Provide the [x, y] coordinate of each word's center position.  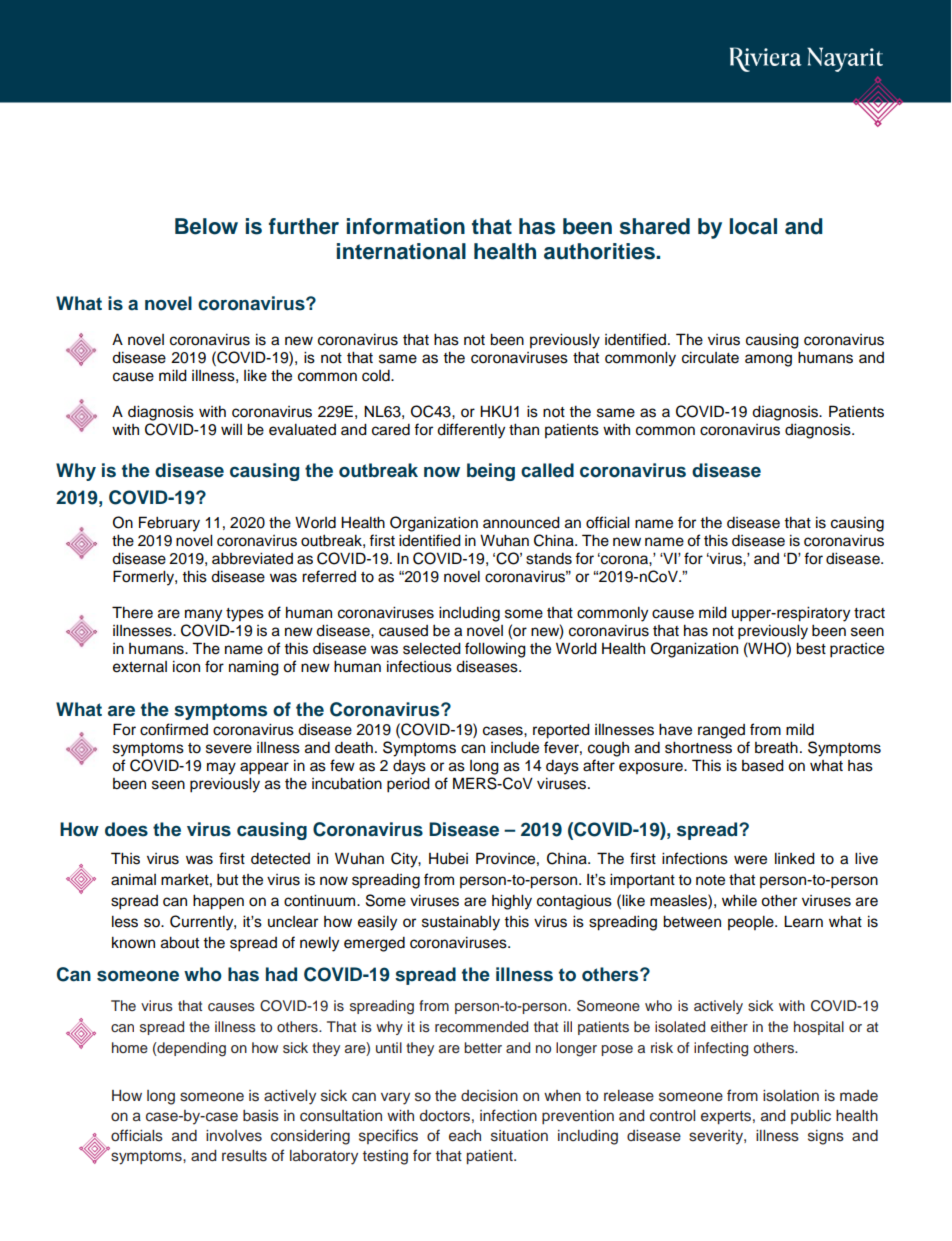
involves [234, 1136]
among [768, 360]
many [203, 615]
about [180, 943]
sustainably [461, 923]
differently [471, 431]
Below [206, 226]
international [401, 251]
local [753, 226]
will [231, 429]
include [515, 747]
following [495, 650]
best [811, 649]
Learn [803, 921]
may [221, 768]
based [763, 765]
